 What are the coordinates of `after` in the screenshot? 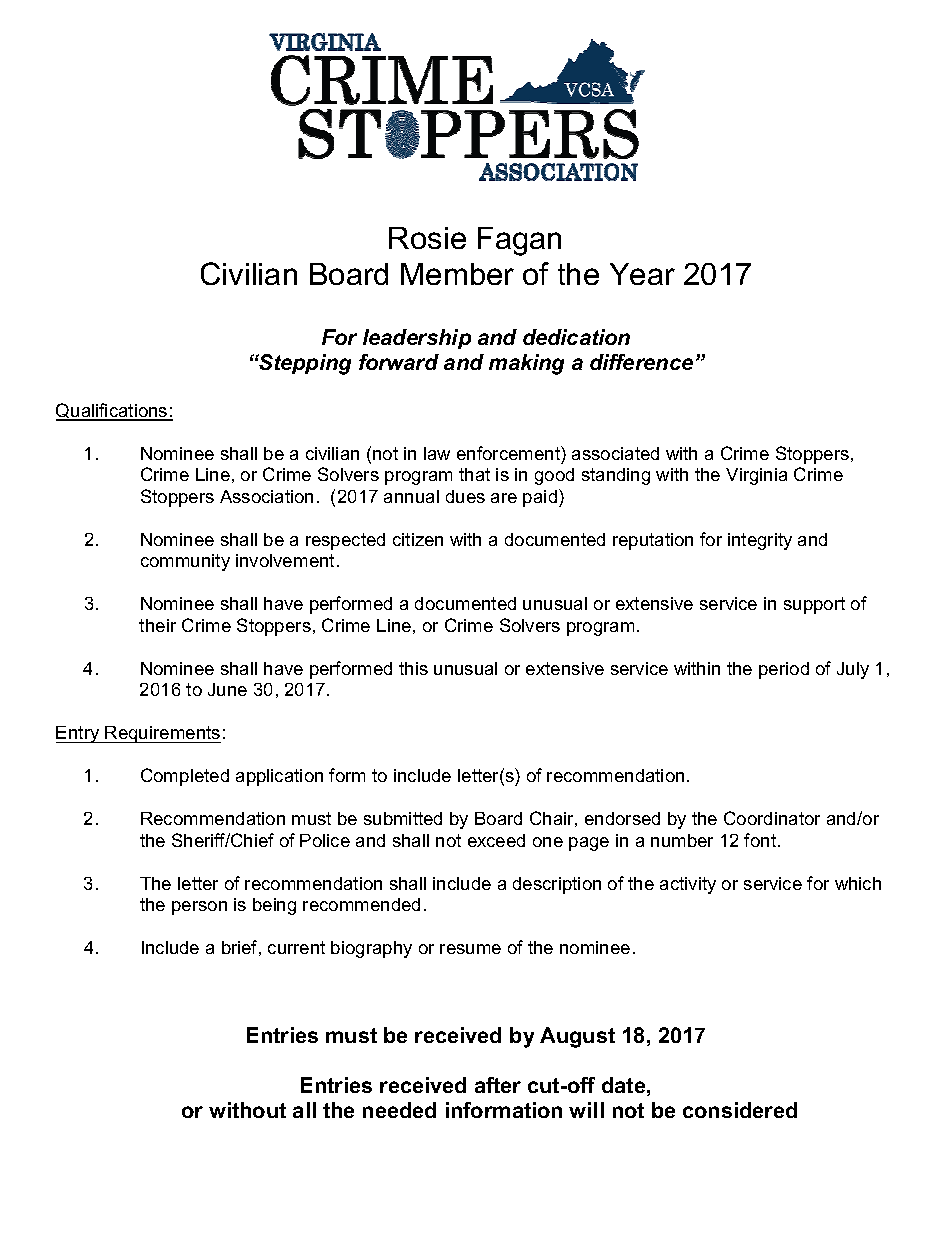 It's located at (498, 1085).
